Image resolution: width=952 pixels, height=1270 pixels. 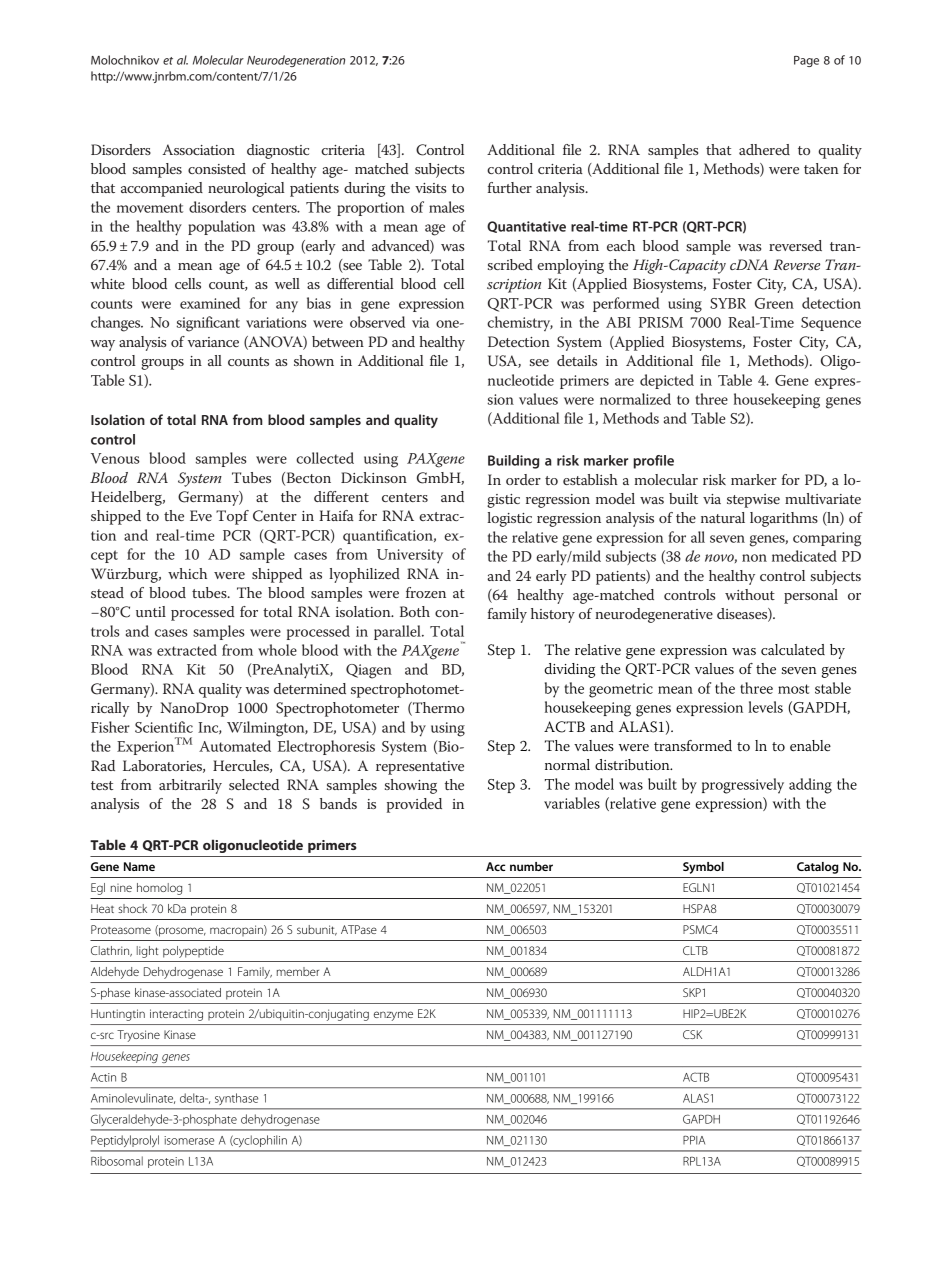 What do you see at coordinates (703, 868) in the image?
I see `Symbol` at bounding box center [703, 868].
